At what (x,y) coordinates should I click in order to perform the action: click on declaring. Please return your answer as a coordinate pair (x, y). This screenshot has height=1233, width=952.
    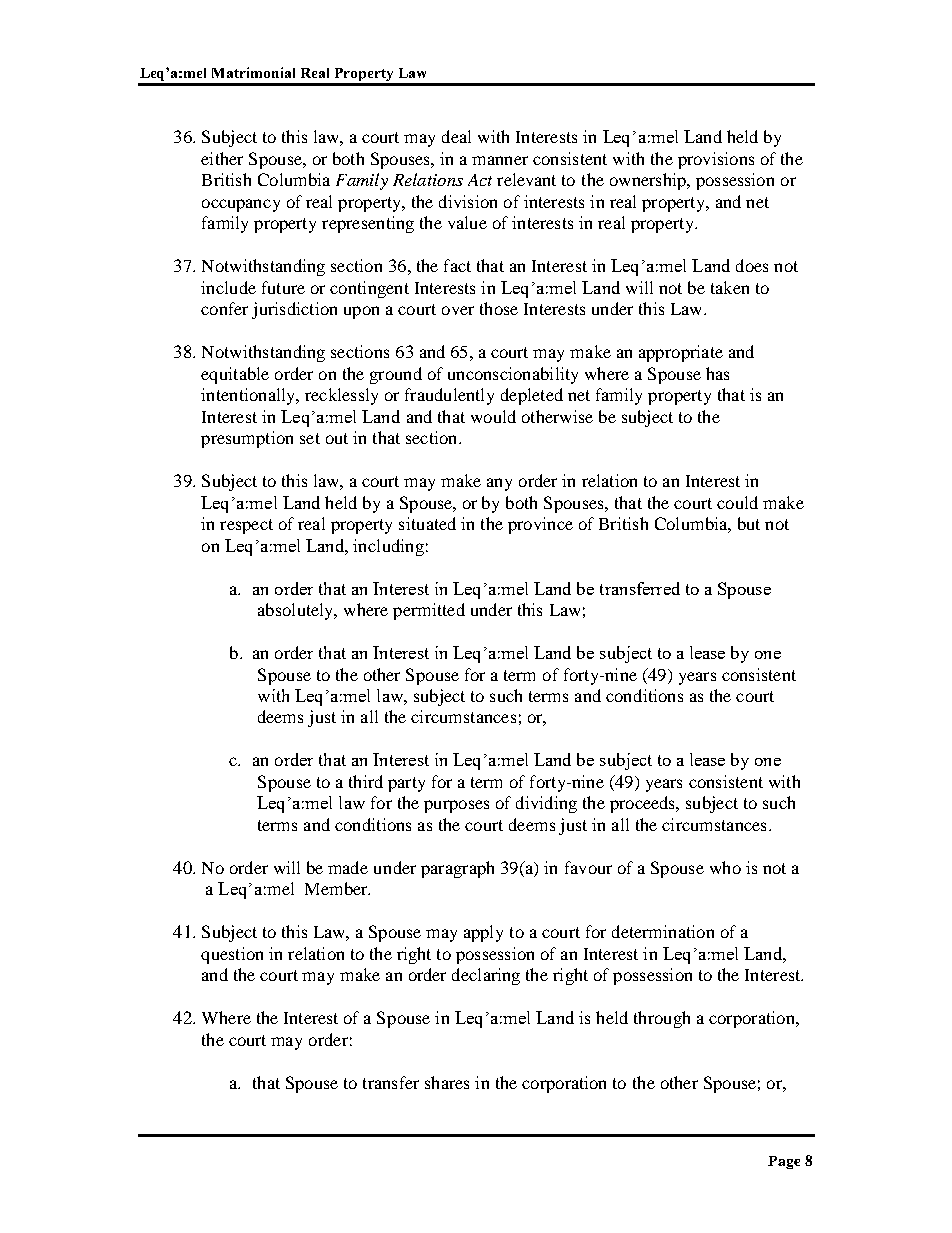
    Looking at the image, I should click on (486, 976).
